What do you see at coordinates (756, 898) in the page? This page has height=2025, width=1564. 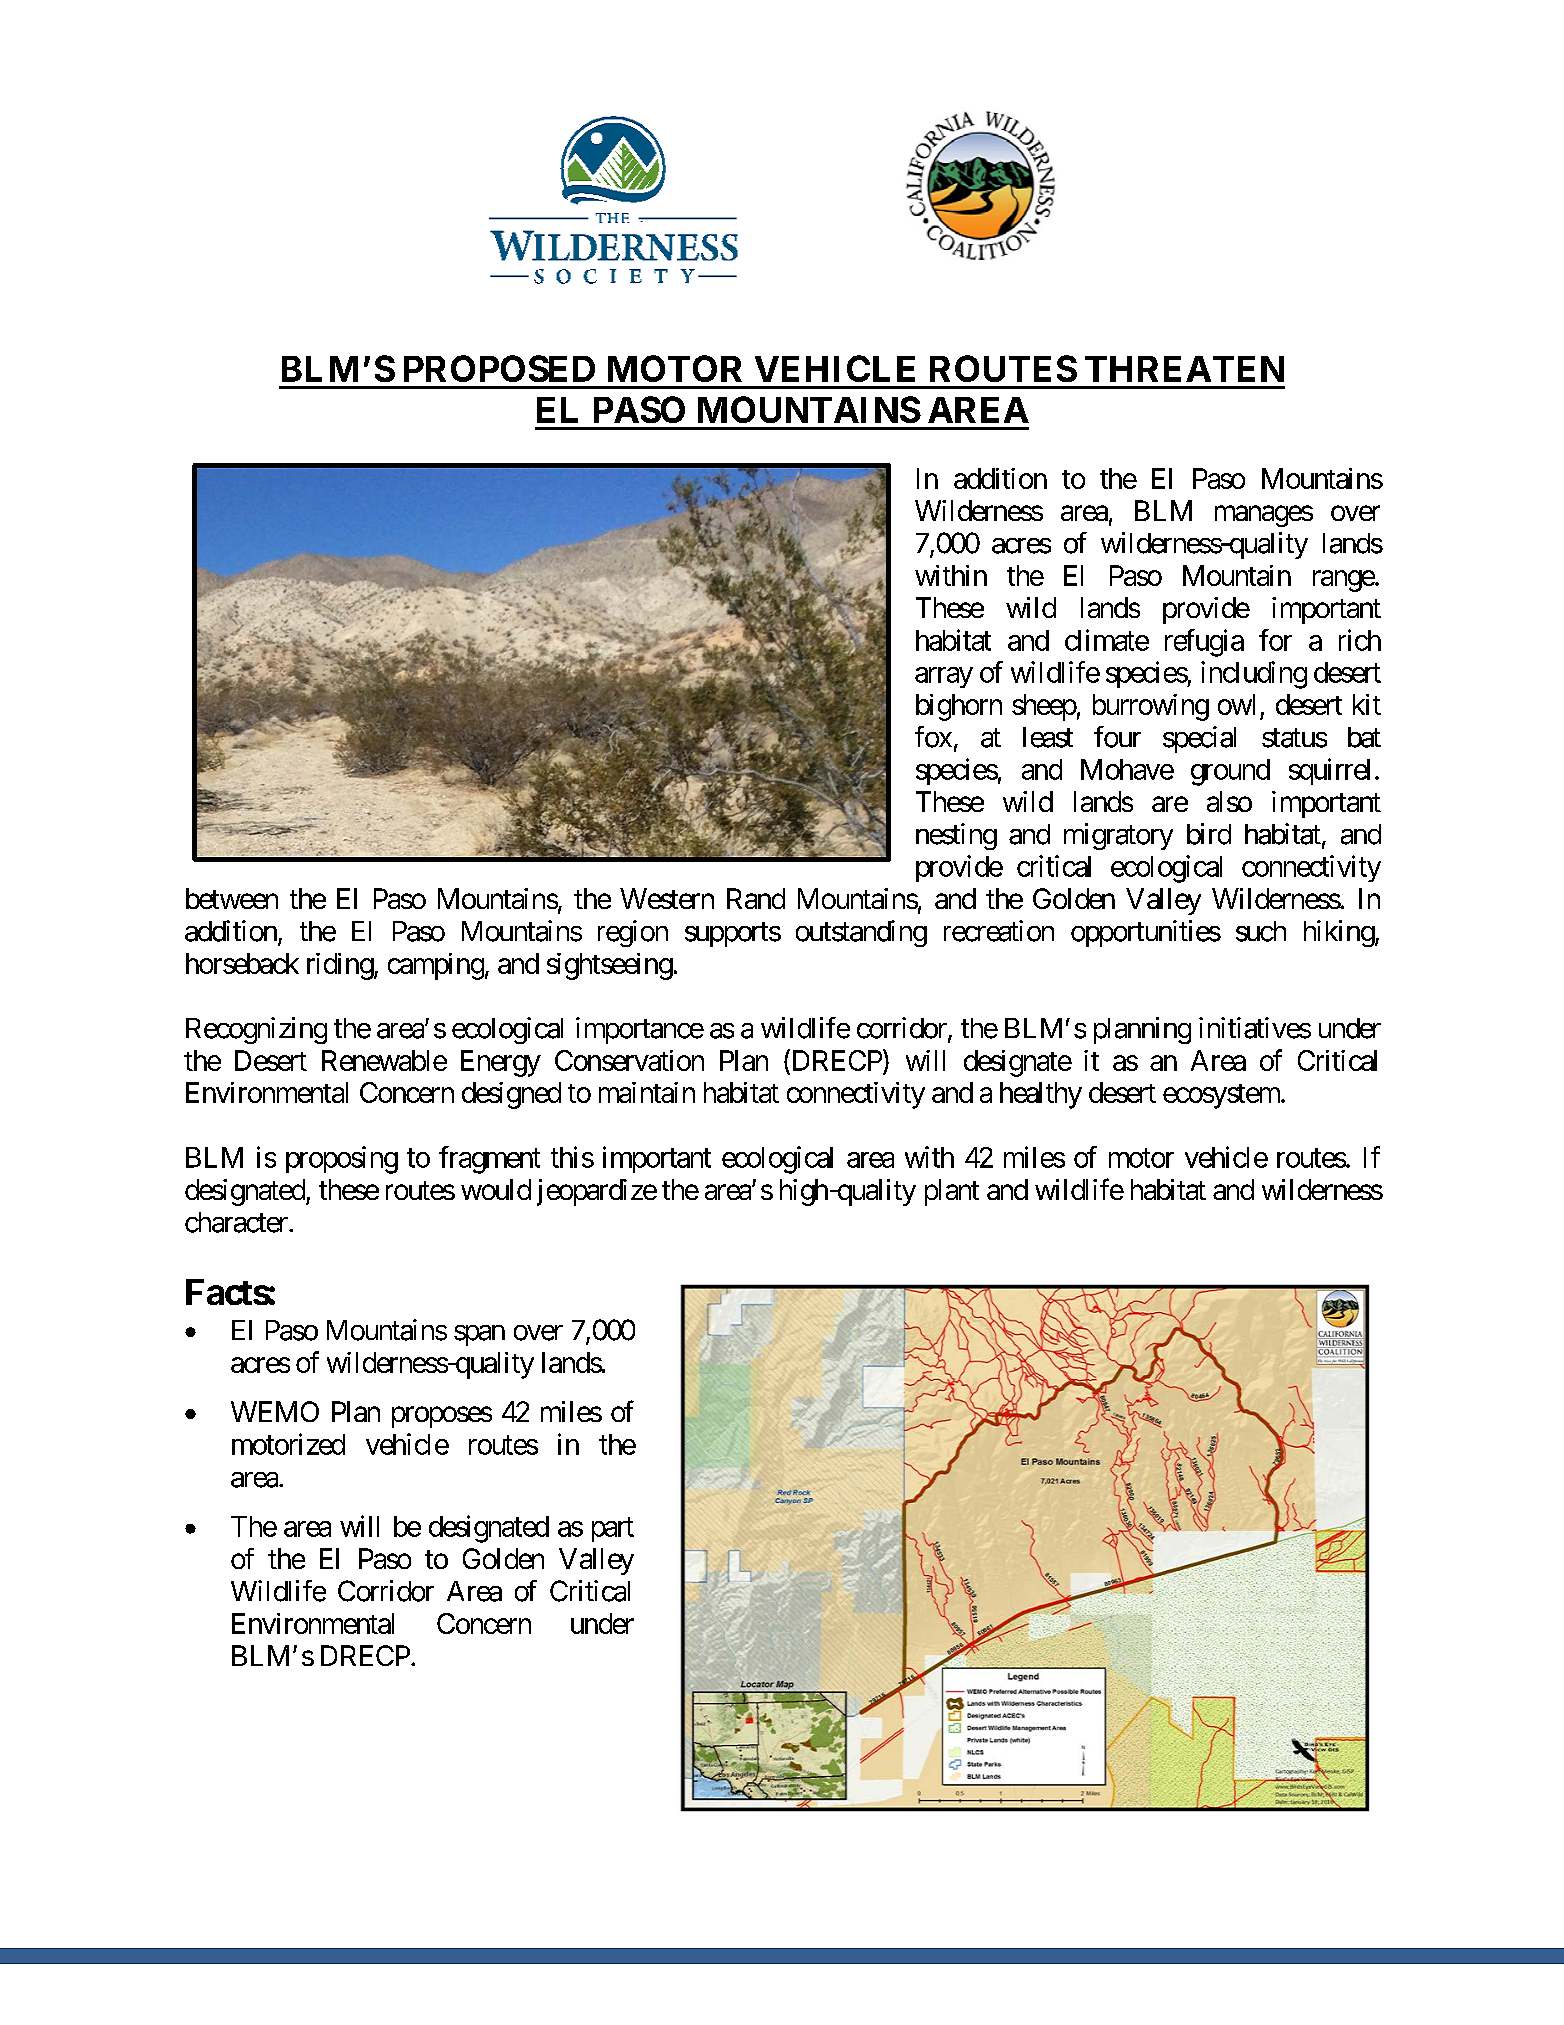 I see `Rand` at bounding box center [756, 898].
